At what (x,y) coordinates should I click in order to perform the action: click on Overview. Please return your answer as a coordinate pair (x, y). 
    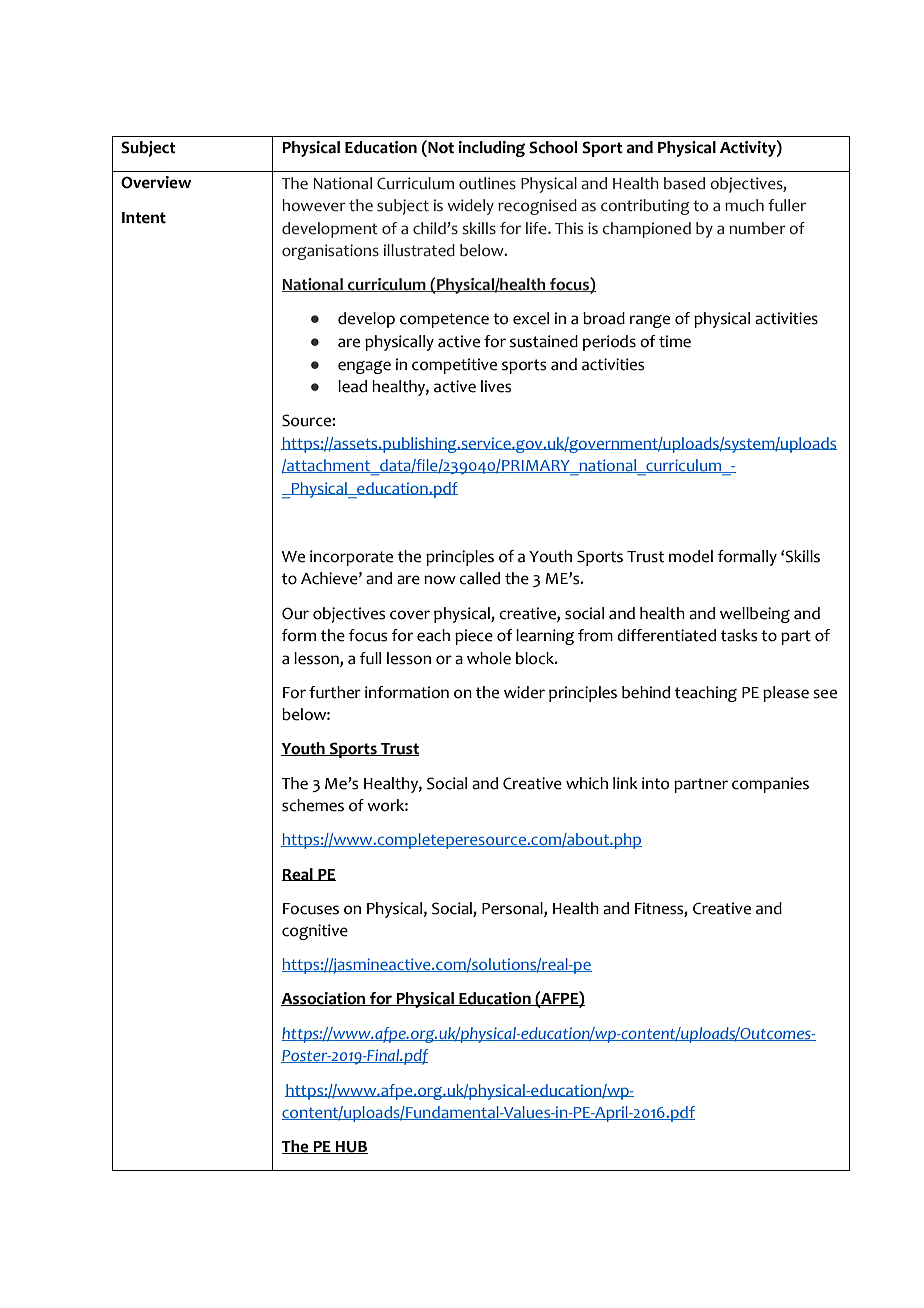
    Looking at the image, I should click on (156, 182).
